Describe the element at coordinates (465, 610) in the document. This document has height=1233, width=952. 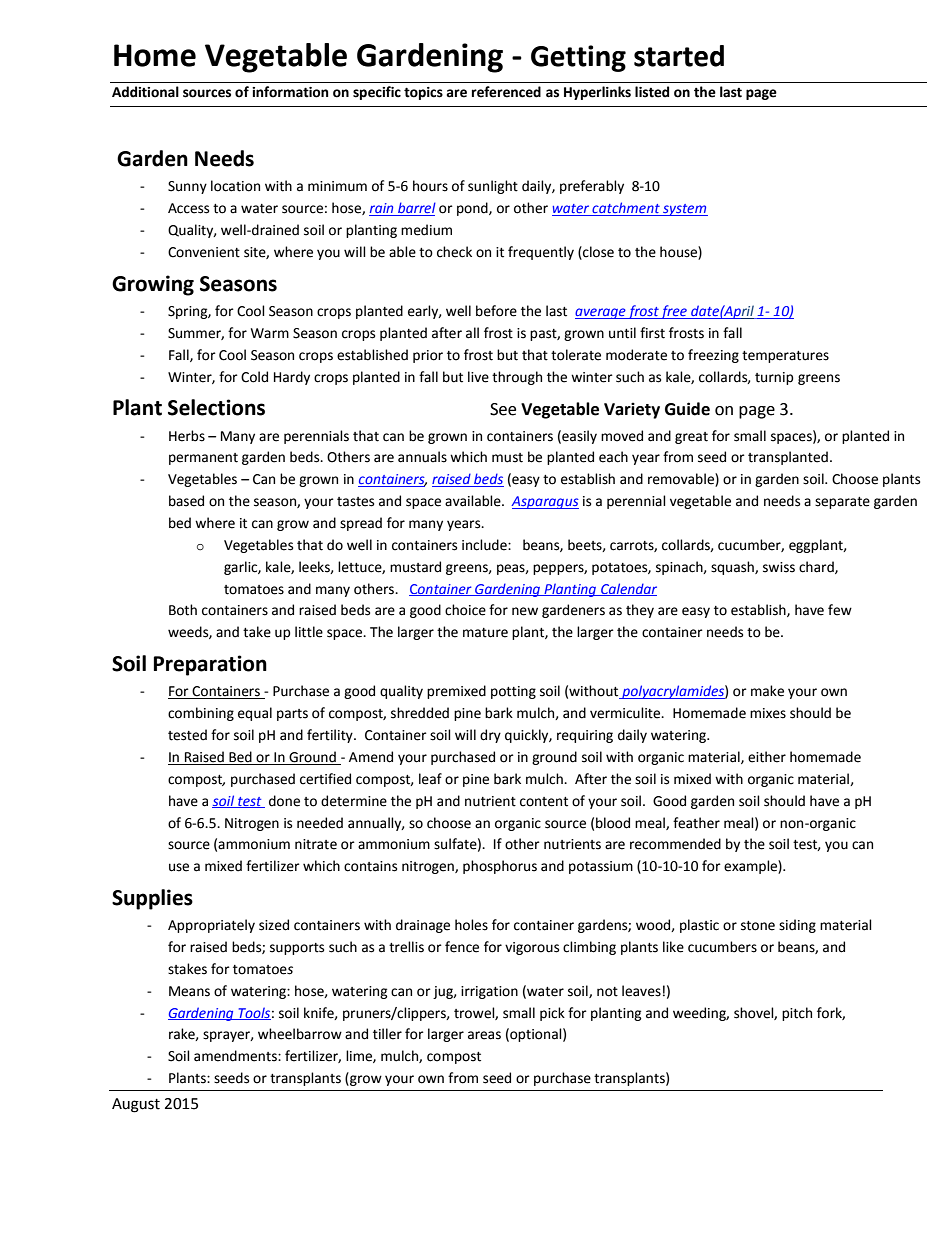
I see `choice` at that location.
